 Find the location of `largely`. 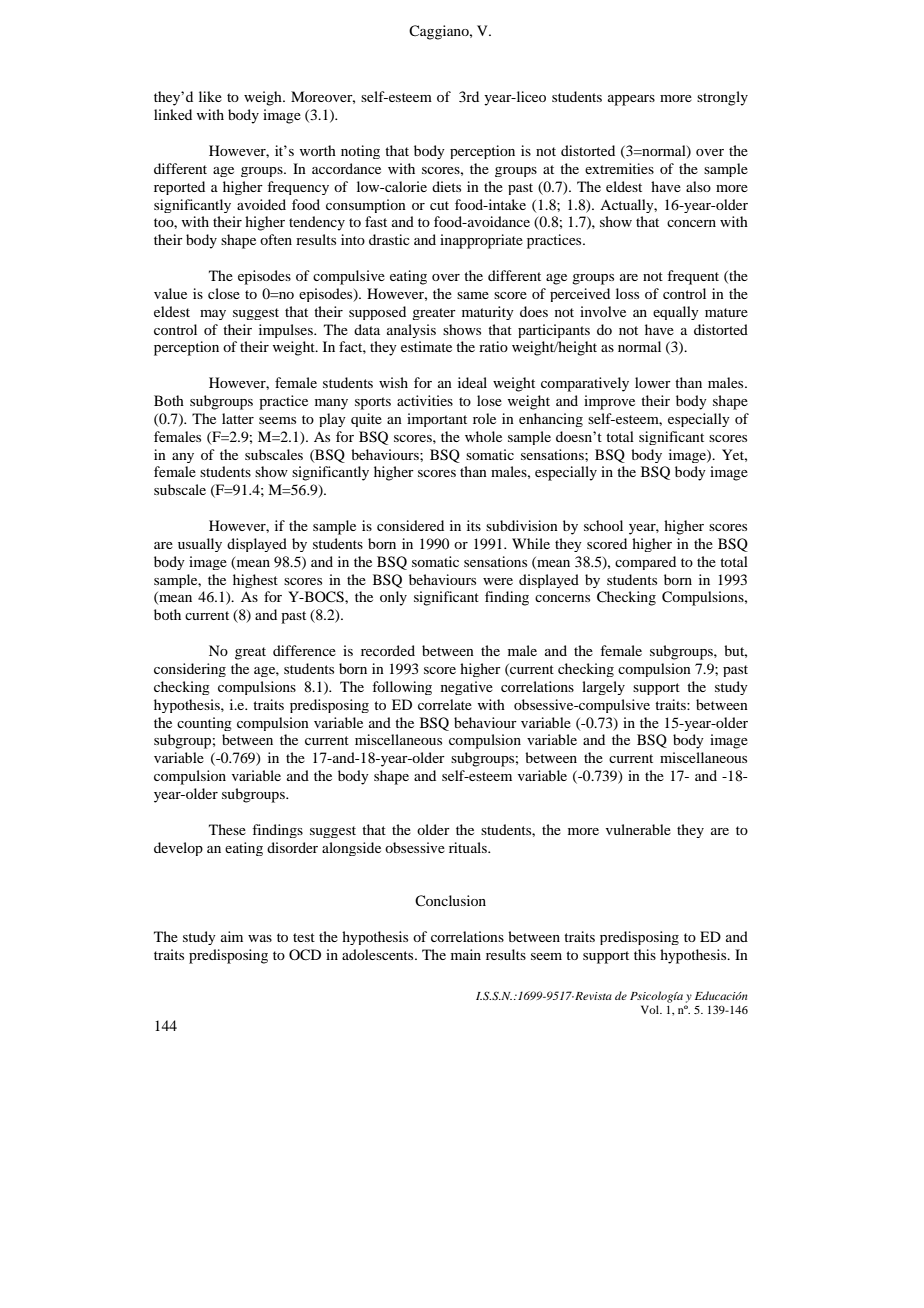

largely is located at coordinates (603, 688).
